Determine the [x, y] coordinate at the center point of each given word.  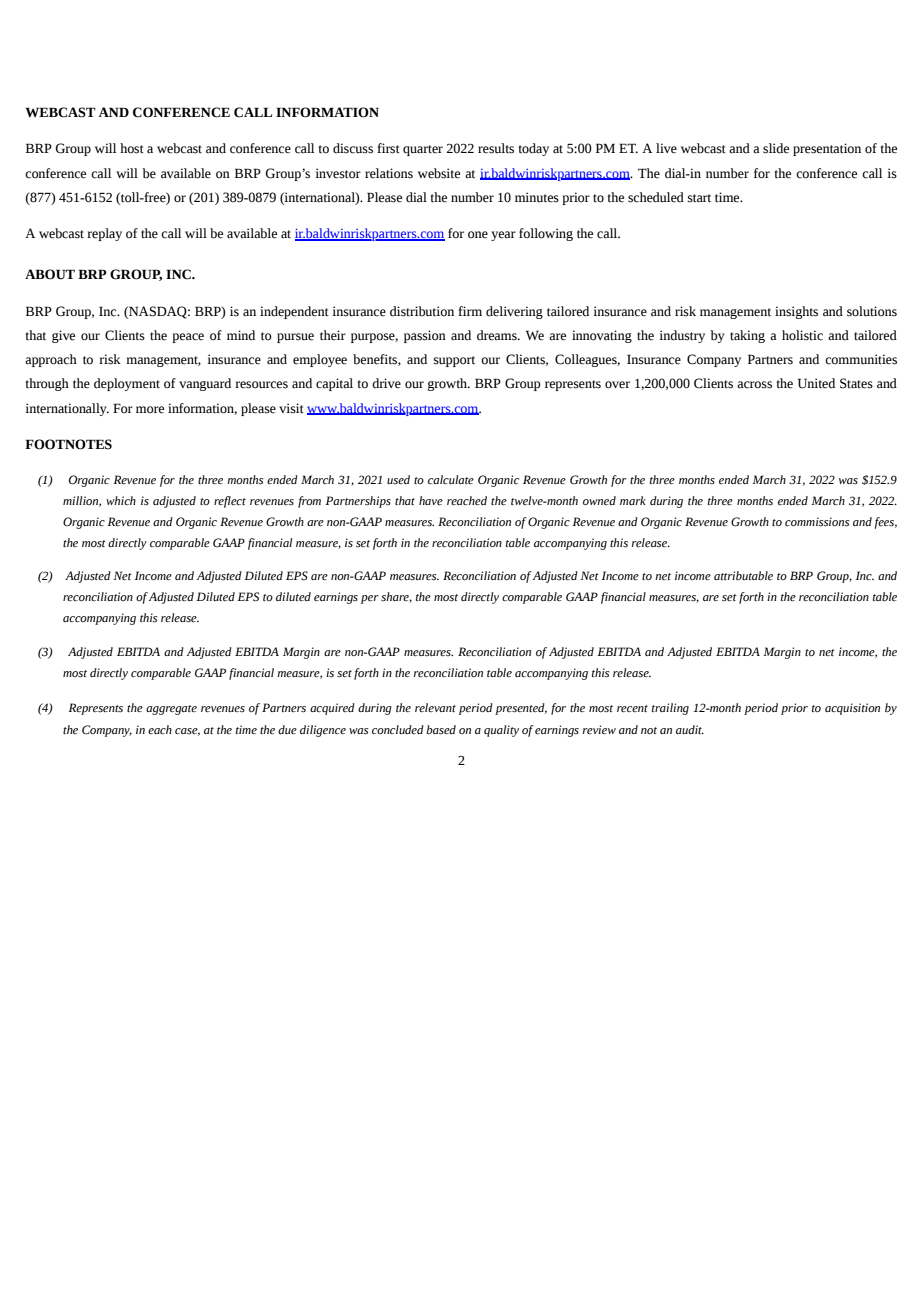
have [431, 500]
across [754, 385]
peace [188, 338]
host [132, 148]
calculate [451, 479]
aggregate [171, 710]
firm [470, 311]
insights [796, 312]
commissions [817, 522]
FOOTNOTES [68, 444]
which [121, 500]
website [439, 173]
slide [776, 148]
